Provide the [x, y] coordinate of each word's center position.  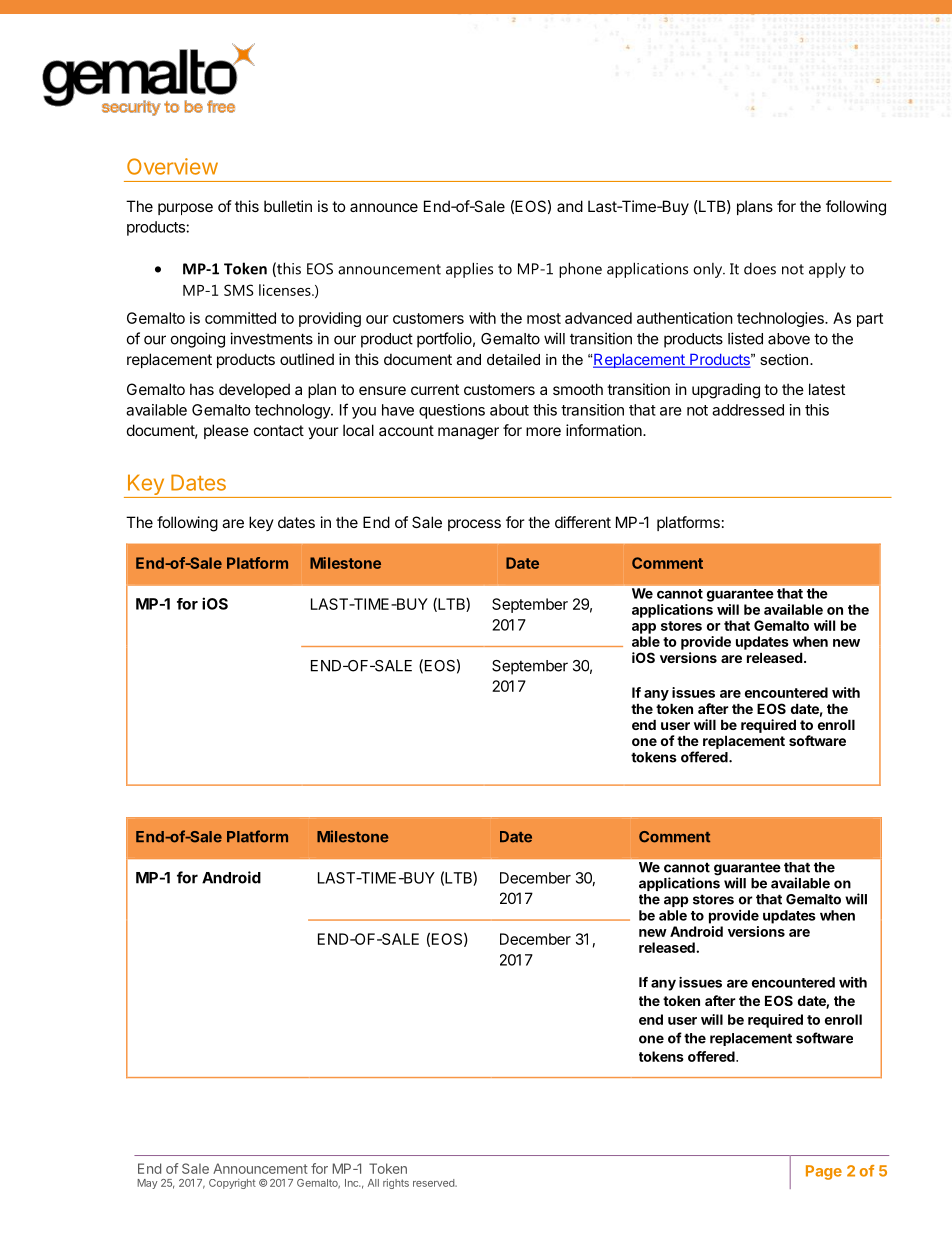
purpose [185, 209]
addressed [748, 410]
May [147, 1184]
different [583, 522]
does [760, 268]
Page [824, 1172]
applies [469, 270]
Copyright [232, 1184]
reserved [434, 1183]
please [226, 431]
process [474, 525]
